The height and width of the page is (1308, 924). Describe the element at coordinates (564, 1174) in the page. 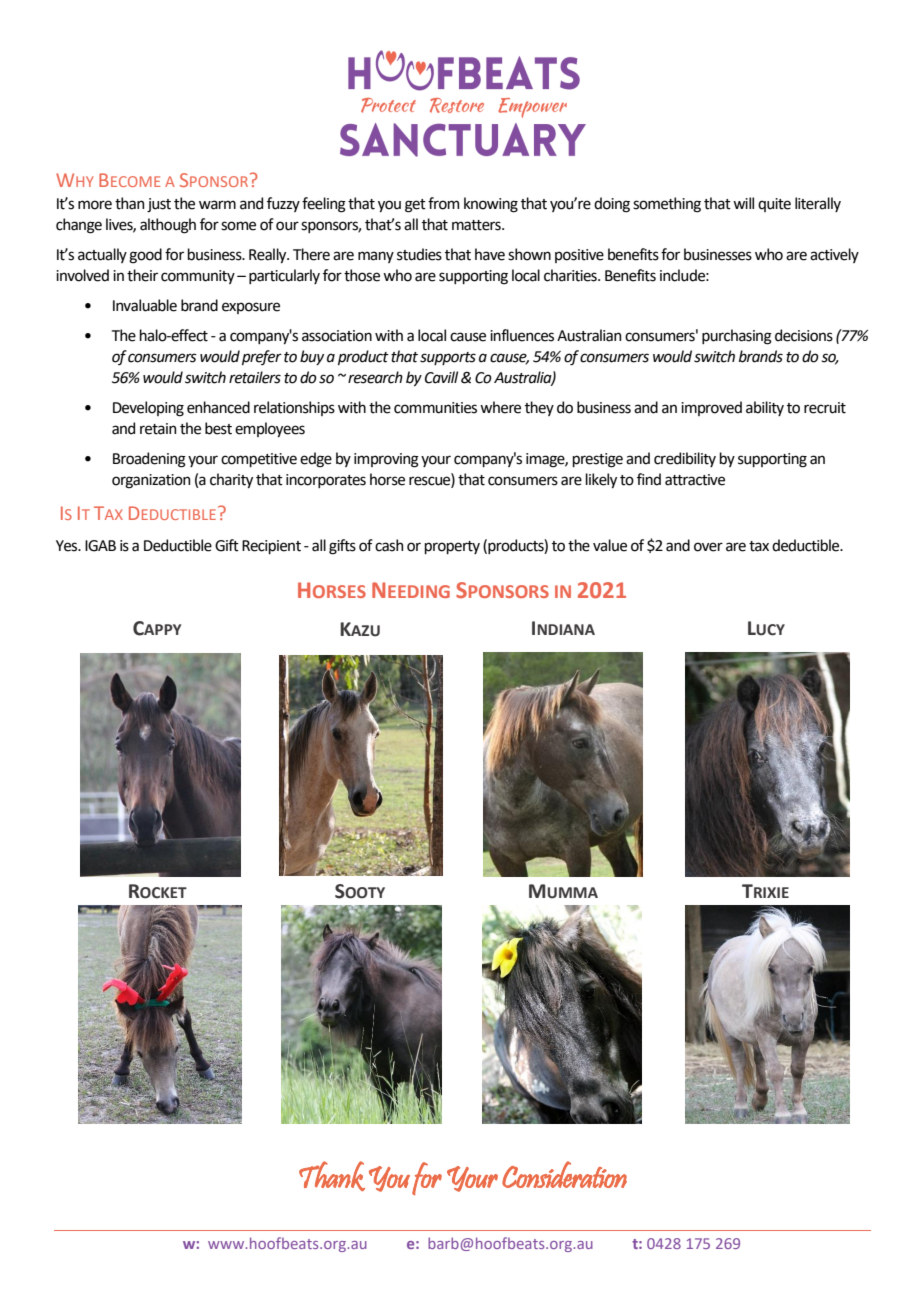

I see `Consideration` at that location.
